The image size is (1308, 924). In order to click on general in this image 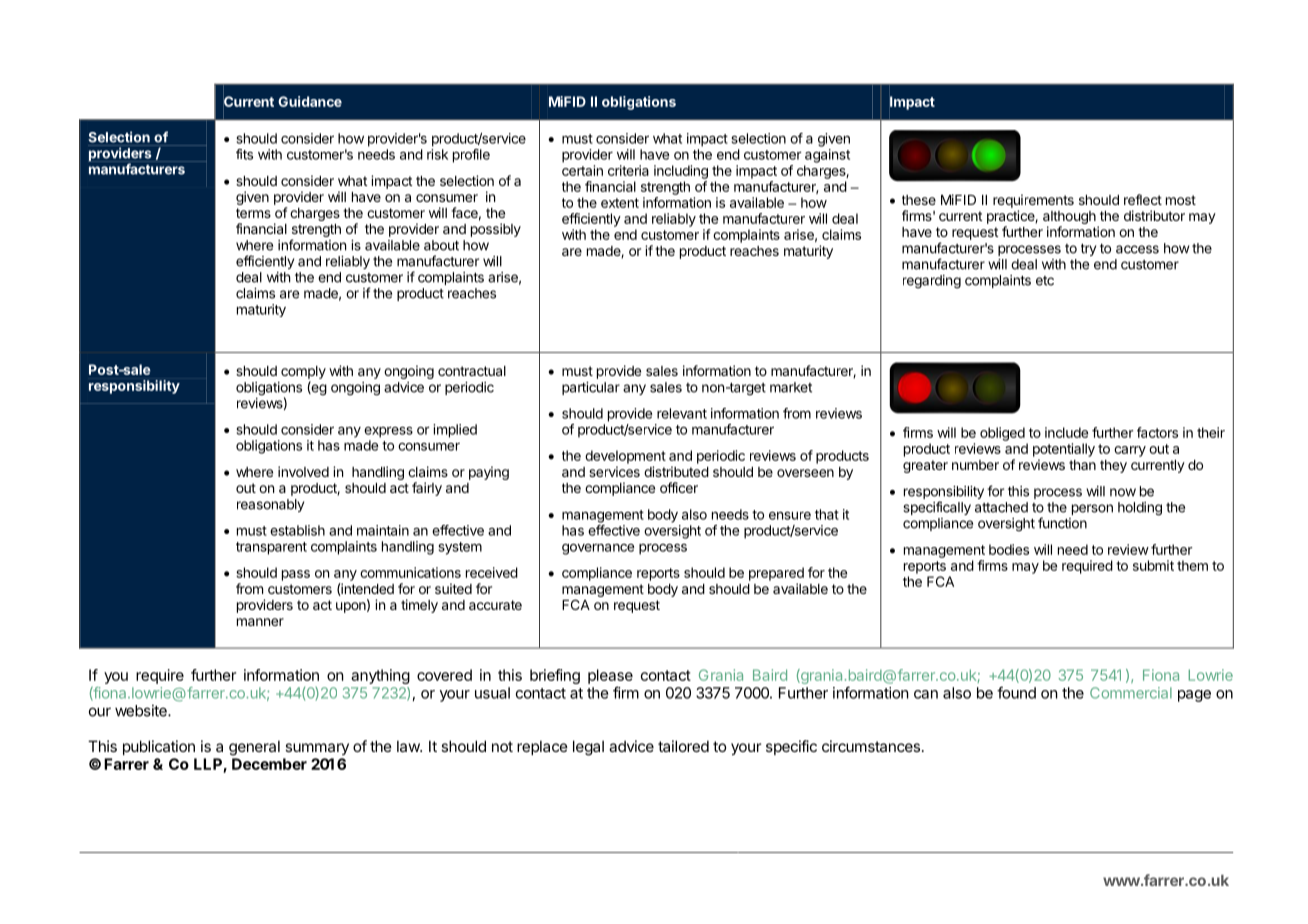, I will do `click(254, 748)`.
